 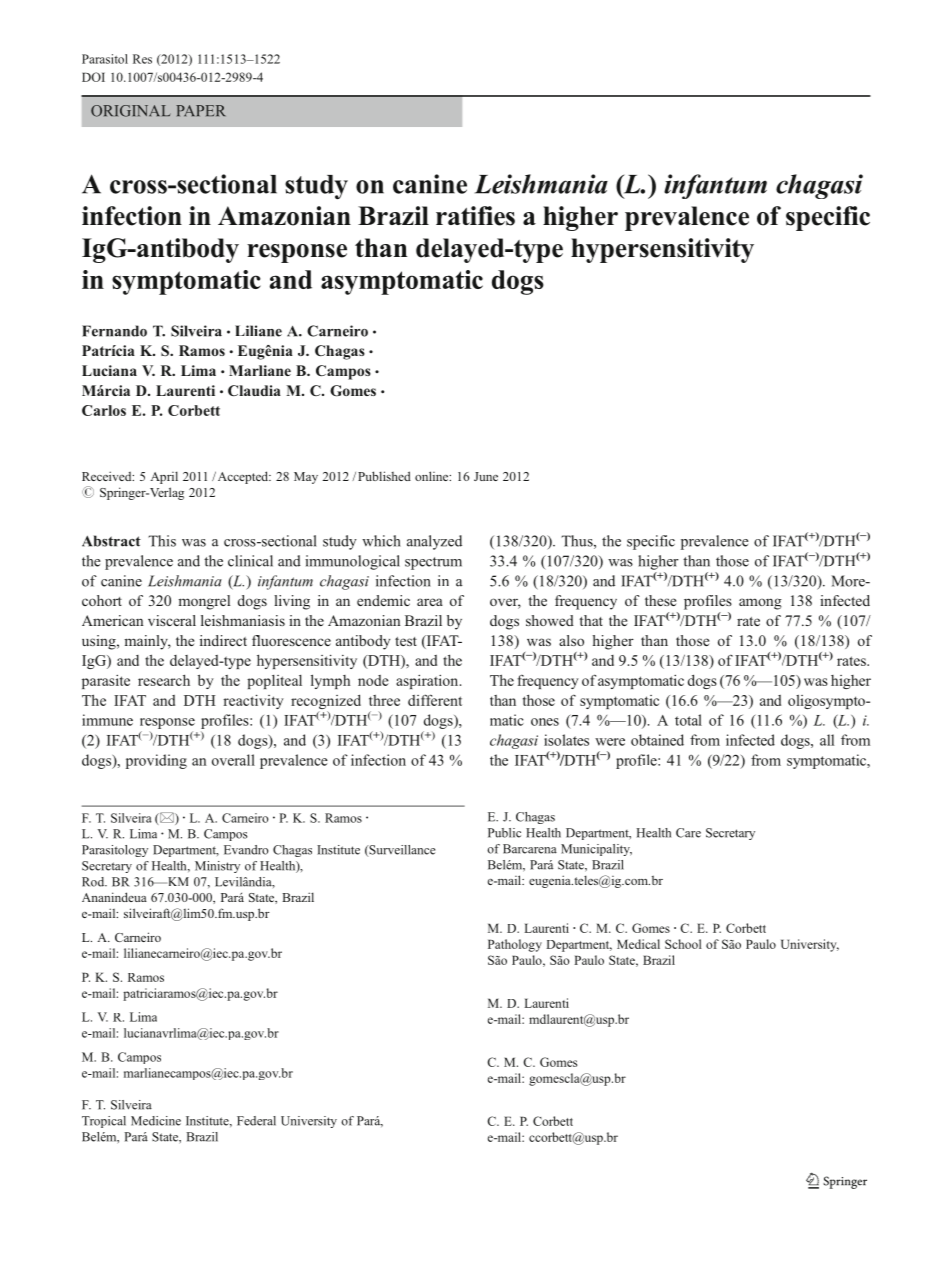 What do you see at coordinates (156, 1121) in the page?
I see `Medicine` at bounding box center [156, 1121].
